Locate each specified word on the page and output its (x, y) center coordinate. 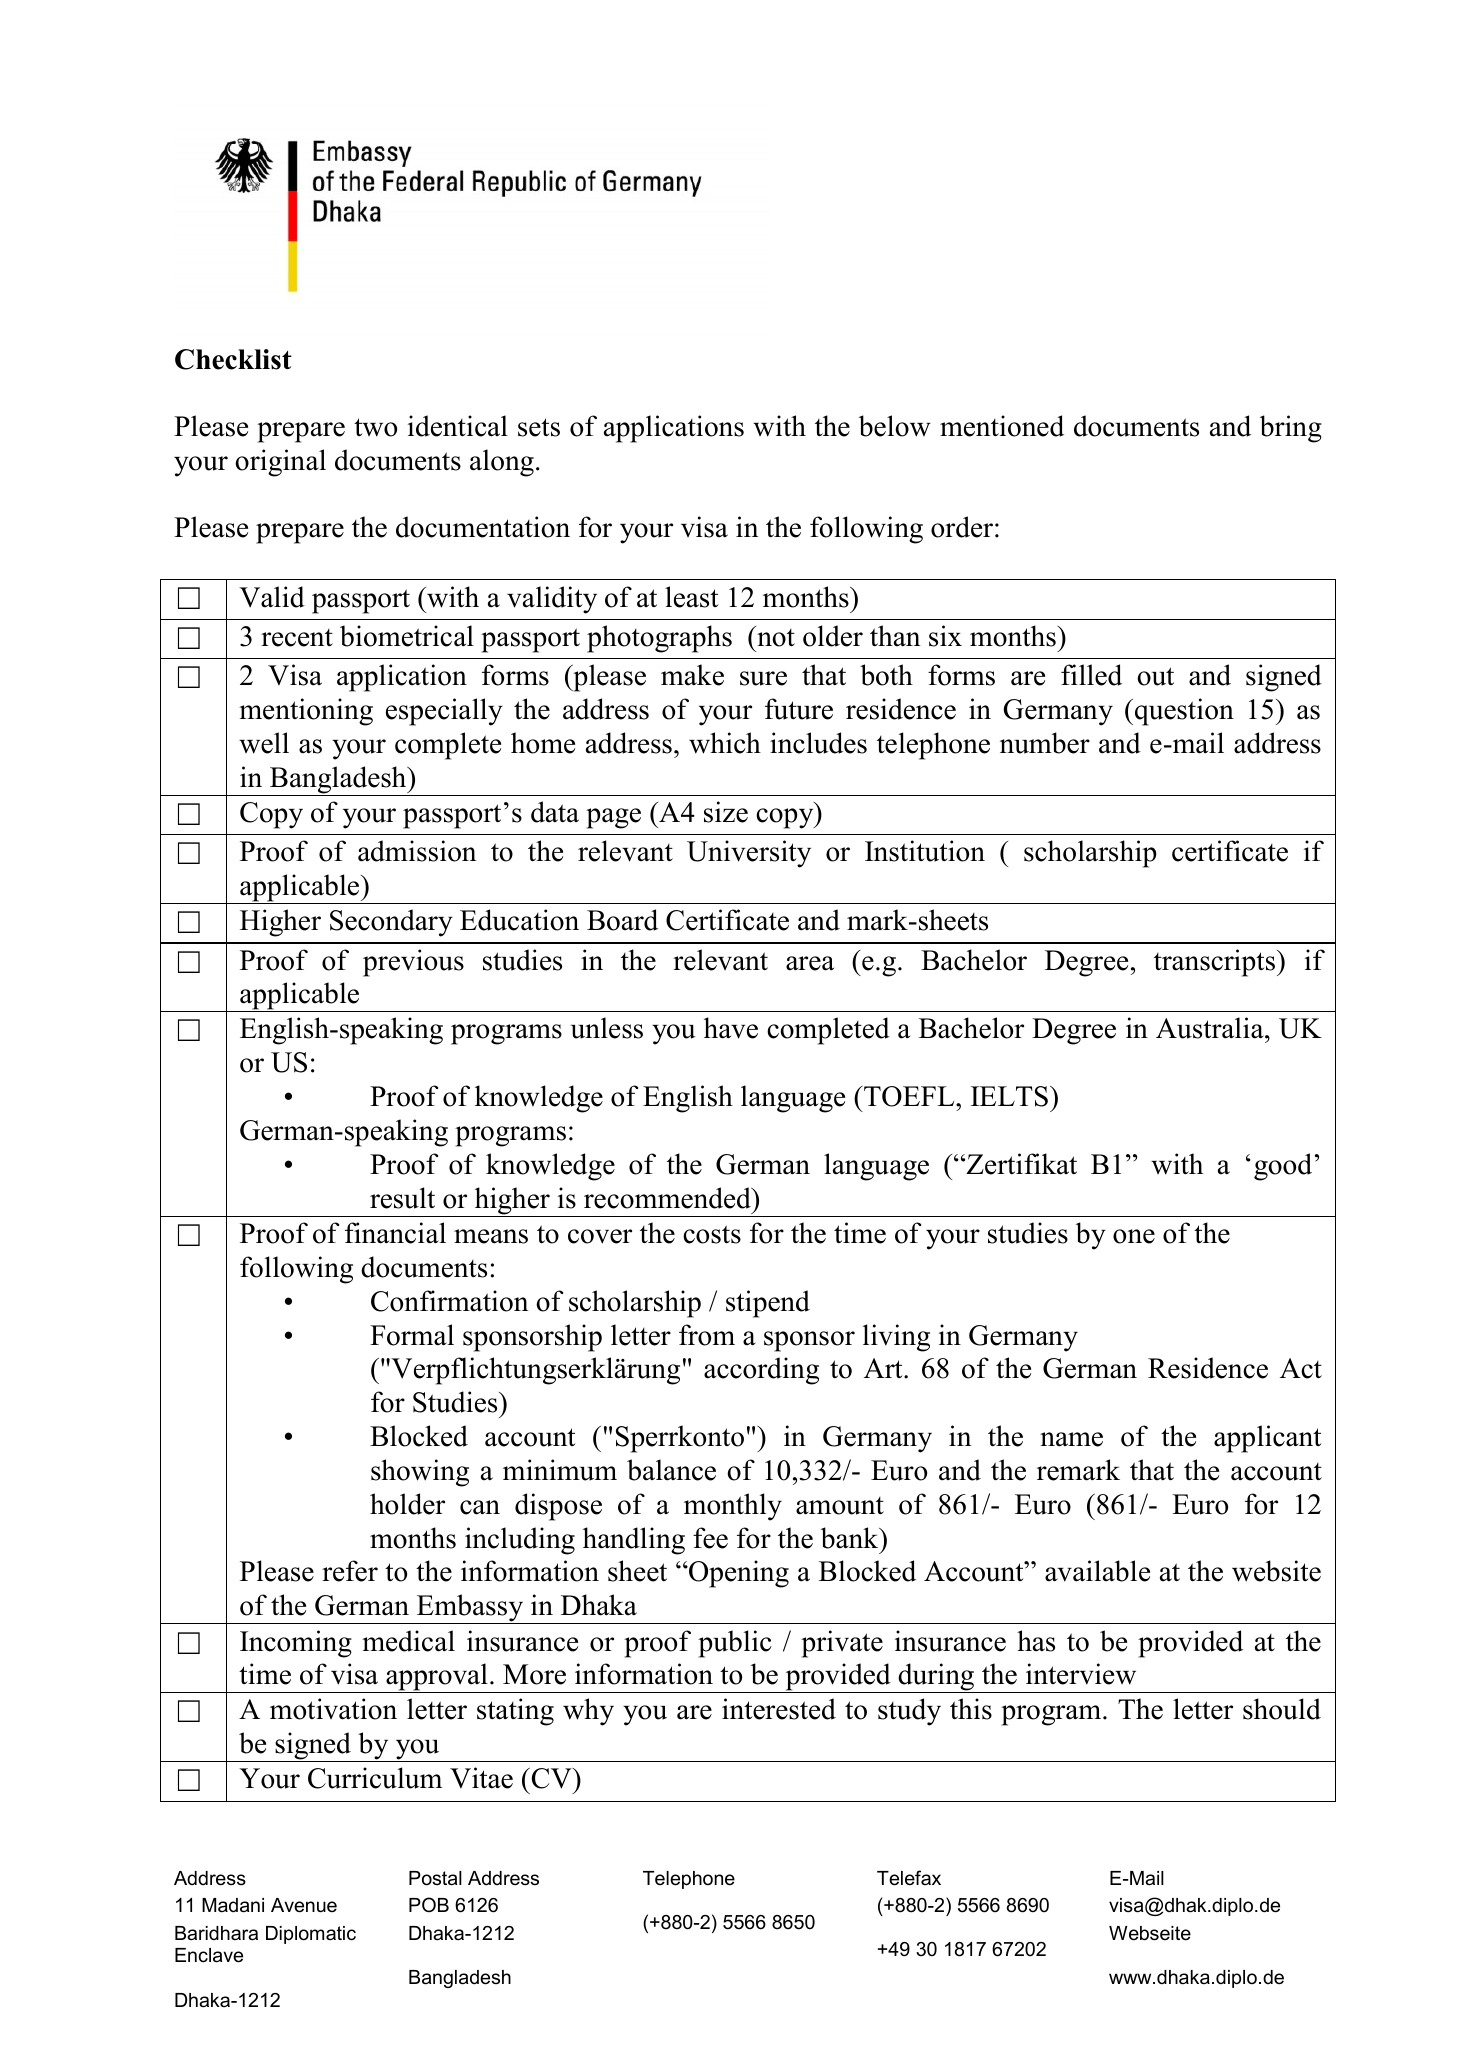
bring (1291, 429)
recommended (668, 1198)
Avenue (304, 1905)
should (1282, 1709)
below (895, 426)
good (1283, 1167)
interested (779, 1709)
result (402, 1198)
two (375, 427)
